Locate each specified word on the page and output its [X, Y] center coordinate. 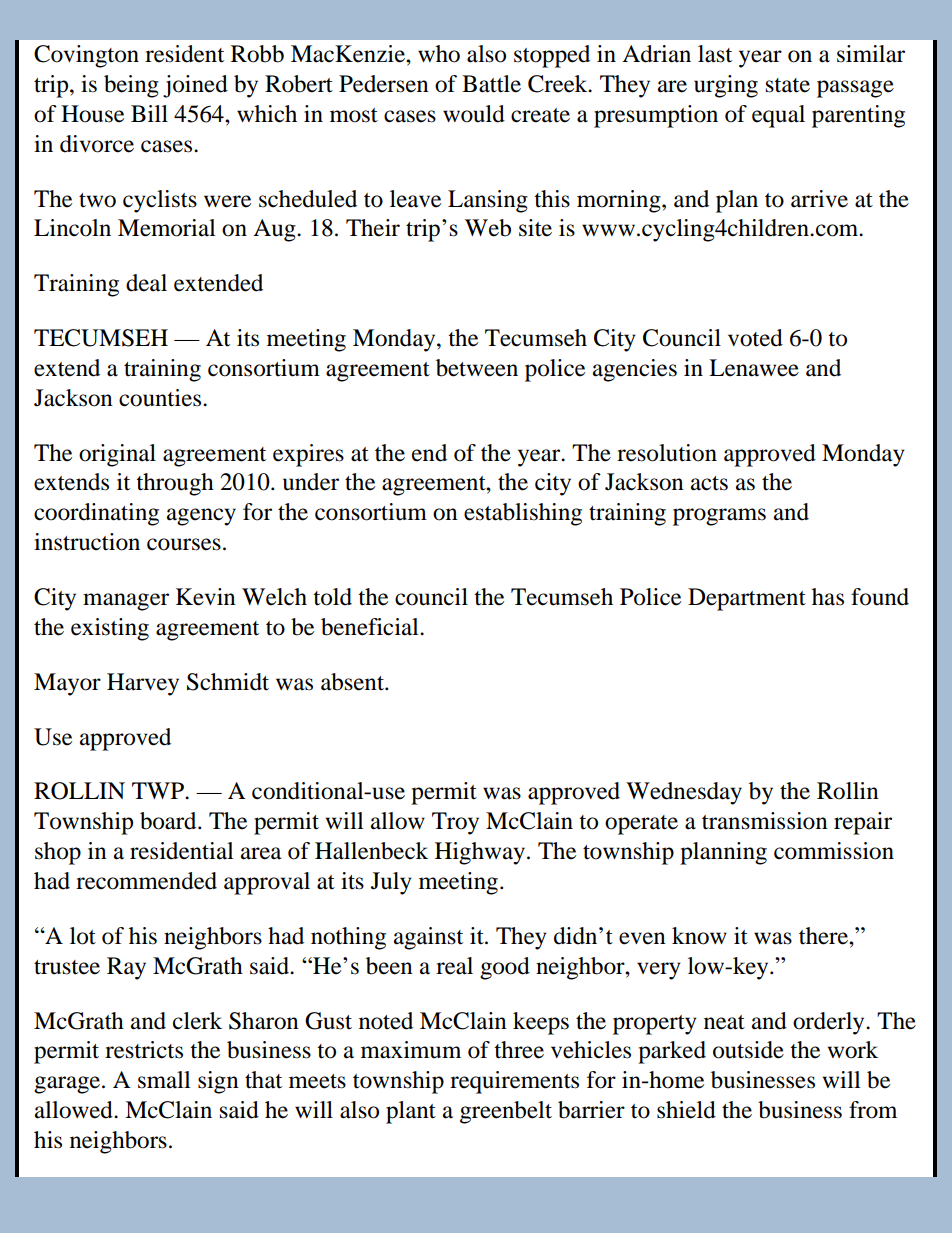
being [131, 86]
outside [748, 1050]
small [164, 1080]
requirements [514, 1082]
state [788, 85]
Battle [491, 84]
